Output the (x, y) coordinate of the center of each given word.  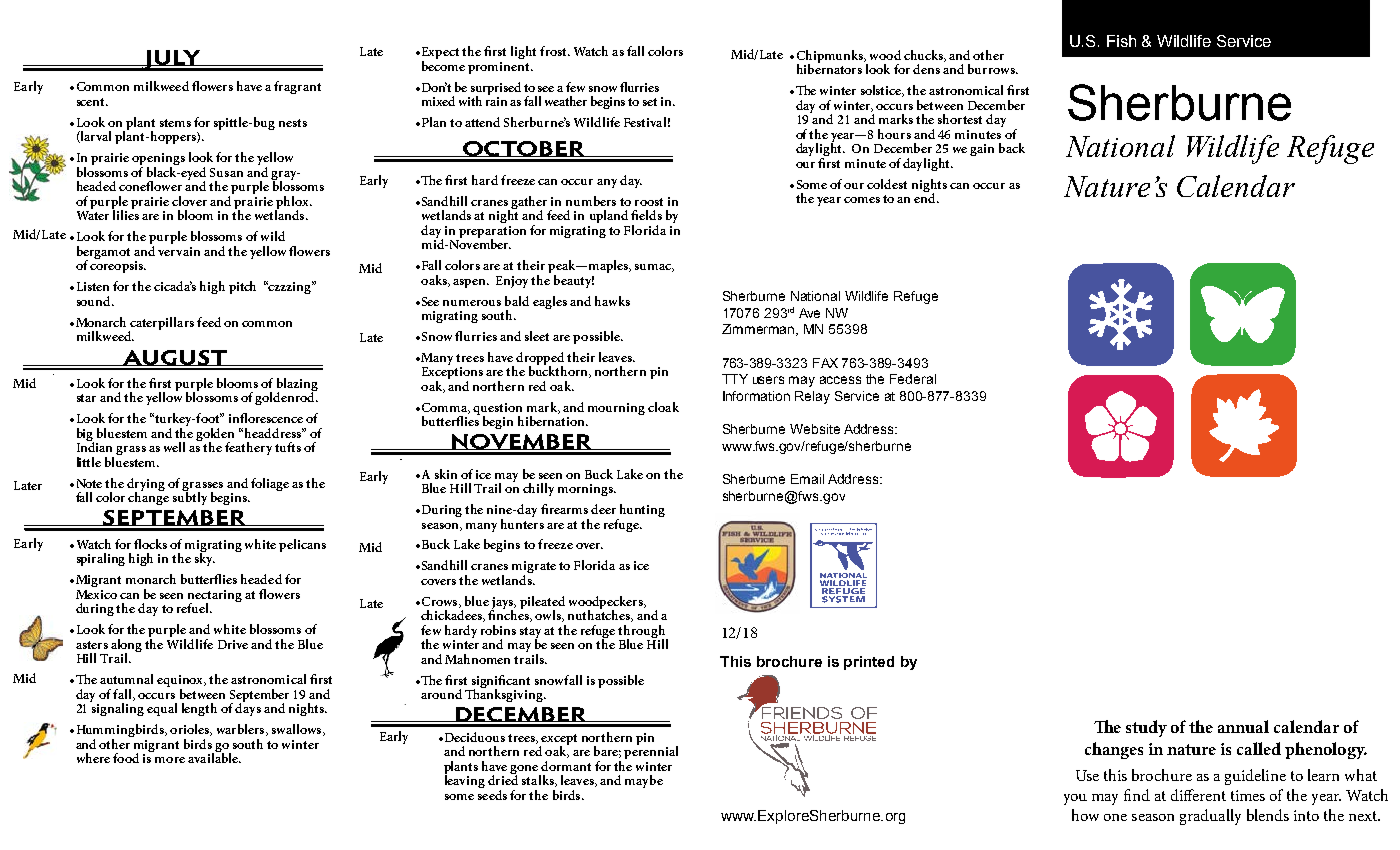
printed (869, 663)
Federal (913, 379)
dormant (566, 766)
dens (926, 69)
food (126, 758)
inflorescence (266, 418)
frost (554, 51)
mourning (616, 409)
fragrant (297, 87)
